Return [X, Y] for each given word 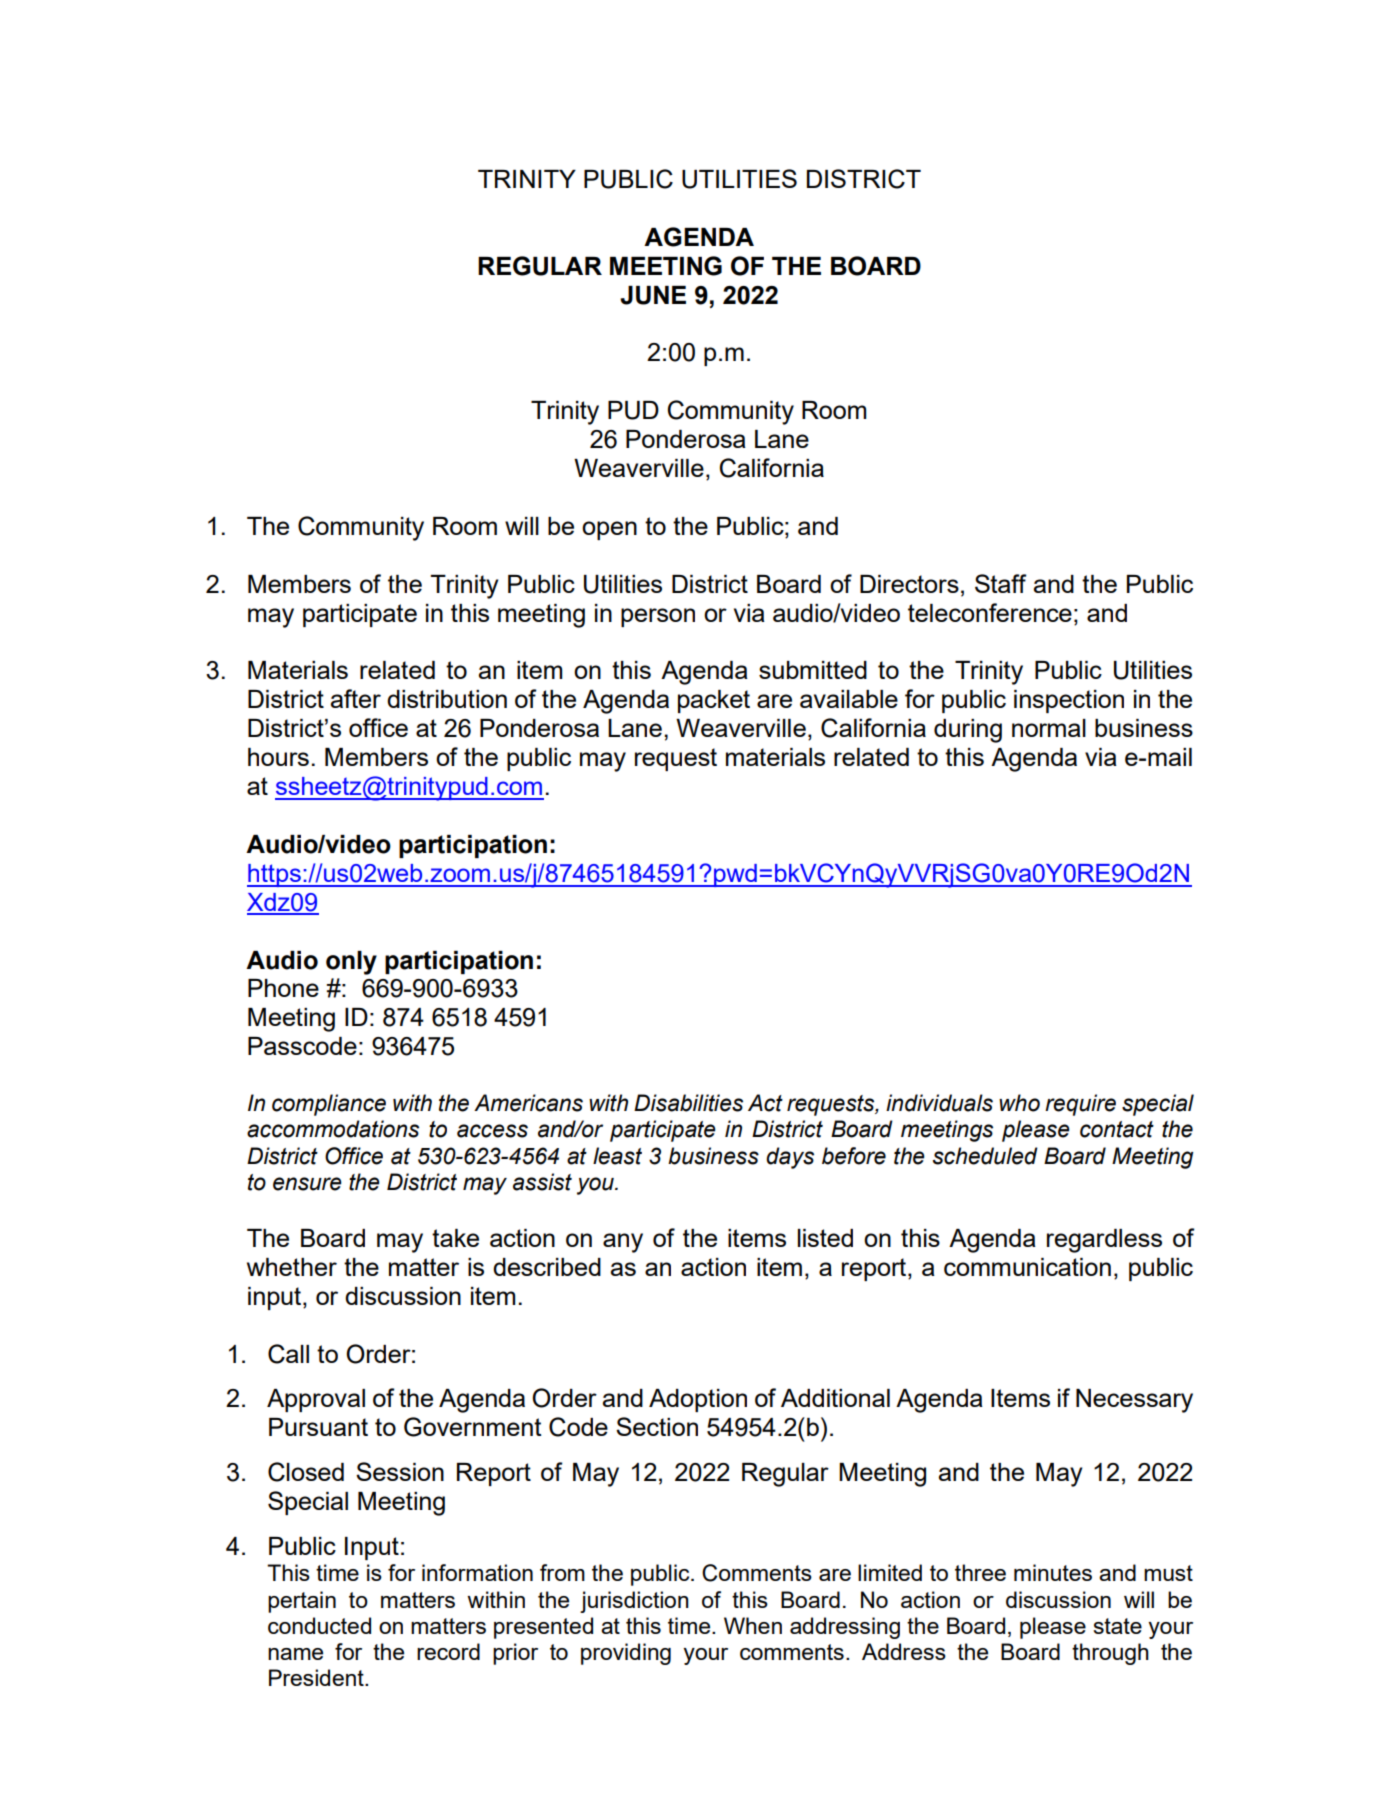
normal [1049, 728]
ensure [307, 1184]
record [448, 1651]
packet [714, 701]
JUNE [653, 295]
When [753, 1625]
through [1110, 1654]
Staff [1001, 583]
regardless [1104, 1241]
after [356, 698]
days [790, 1158]
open [609, 530]
